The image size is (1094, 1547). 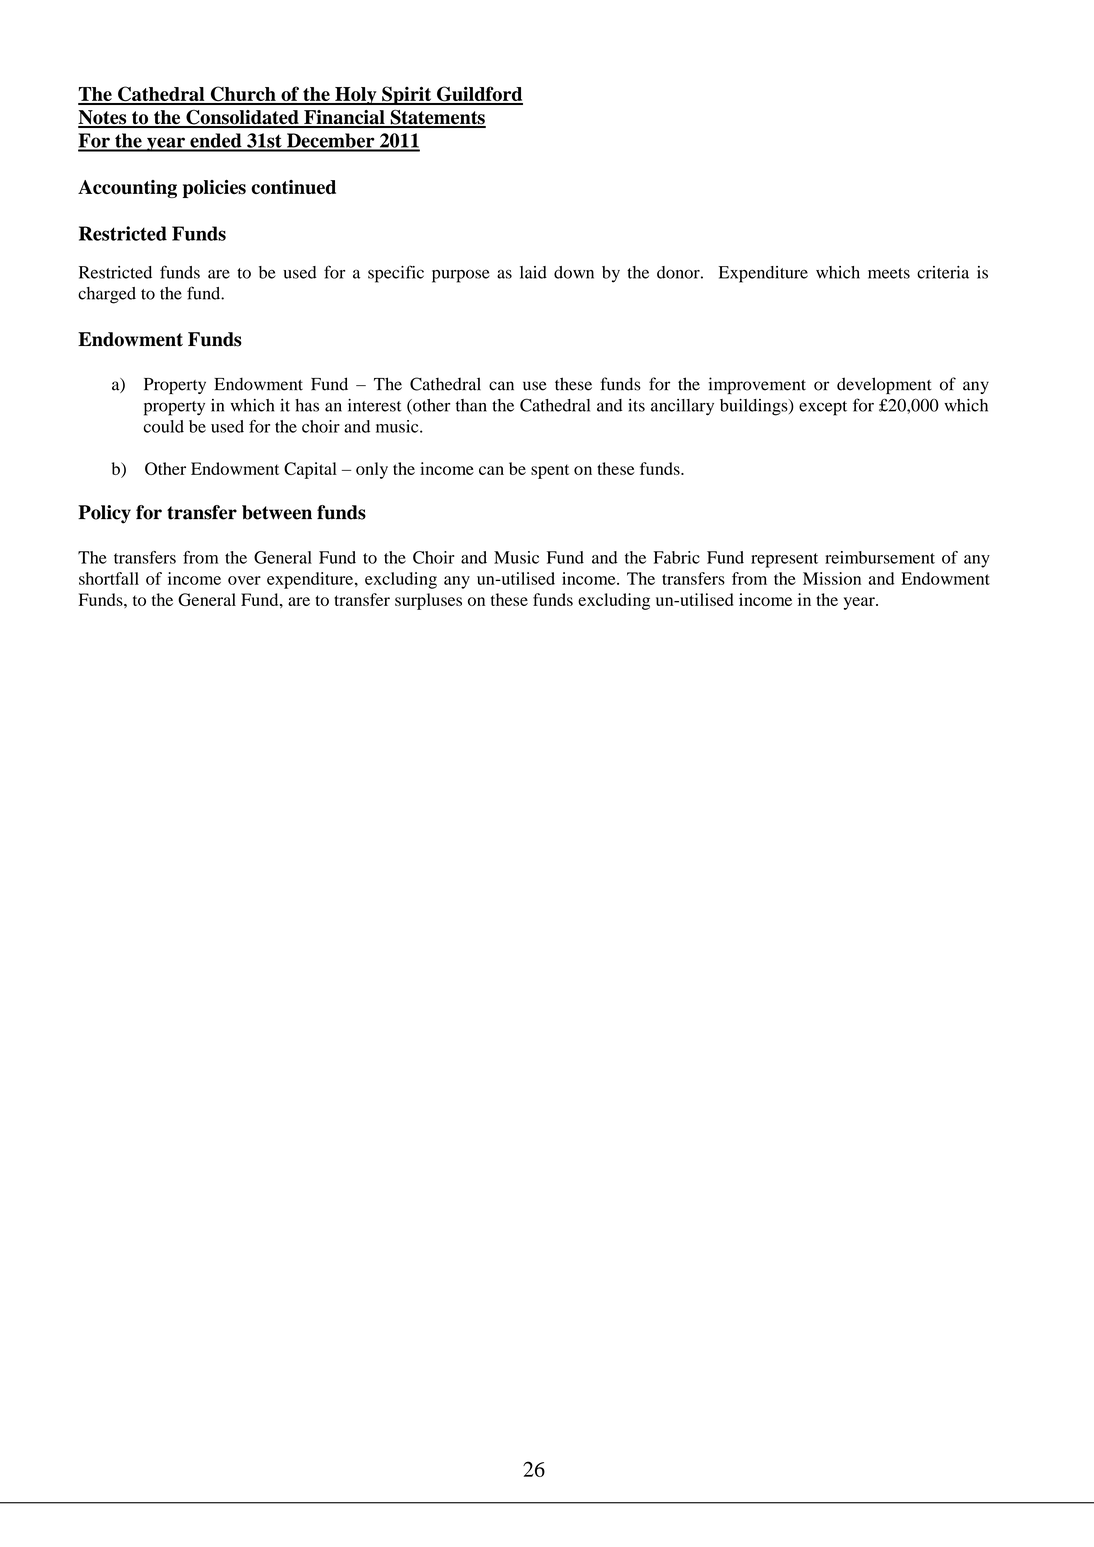 I want to click on than, so click(x=471, y=405).
